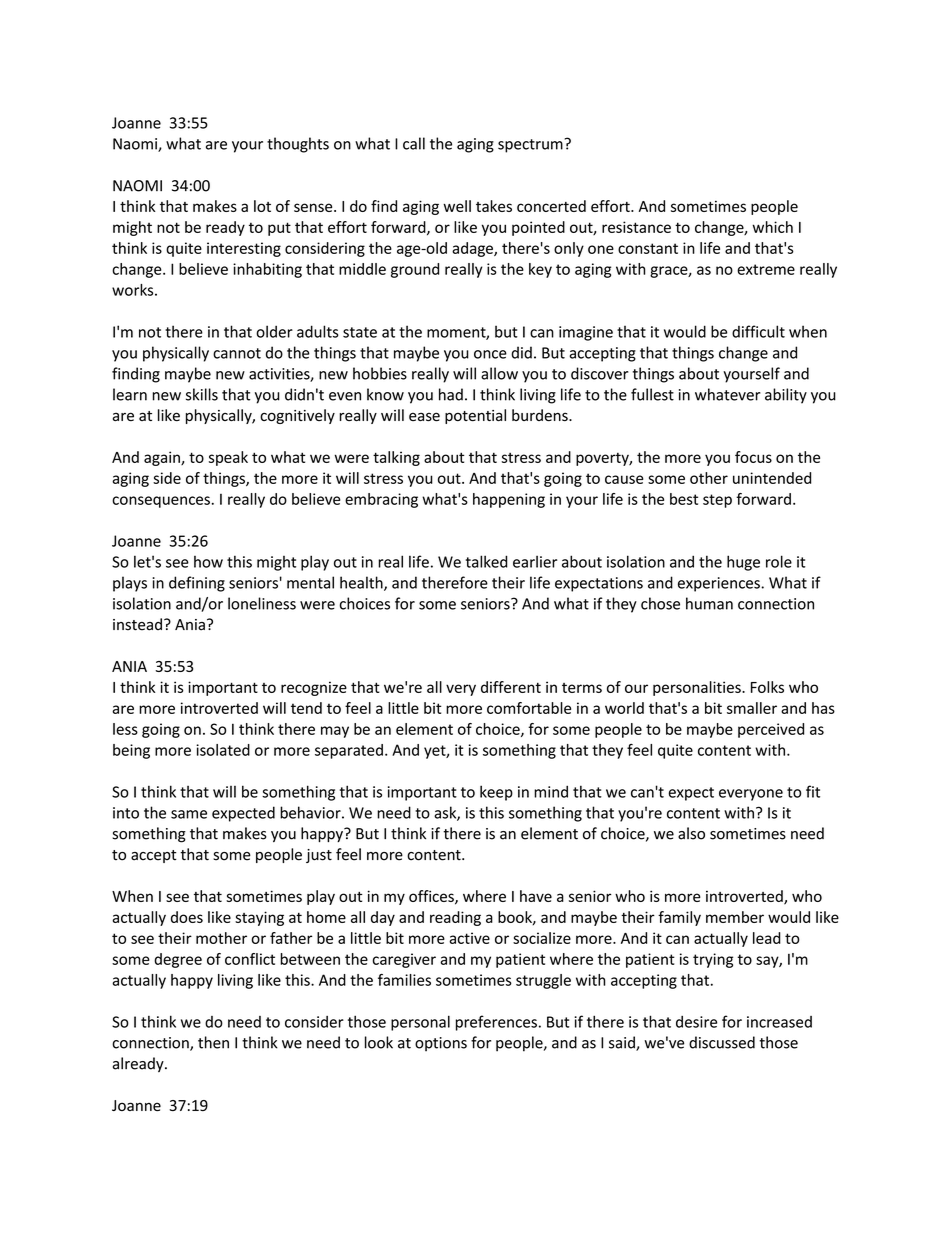 This page has width=952, height=1233. Describe the element at coordinates (496, 793) in the page. I see `keep` at that location.
